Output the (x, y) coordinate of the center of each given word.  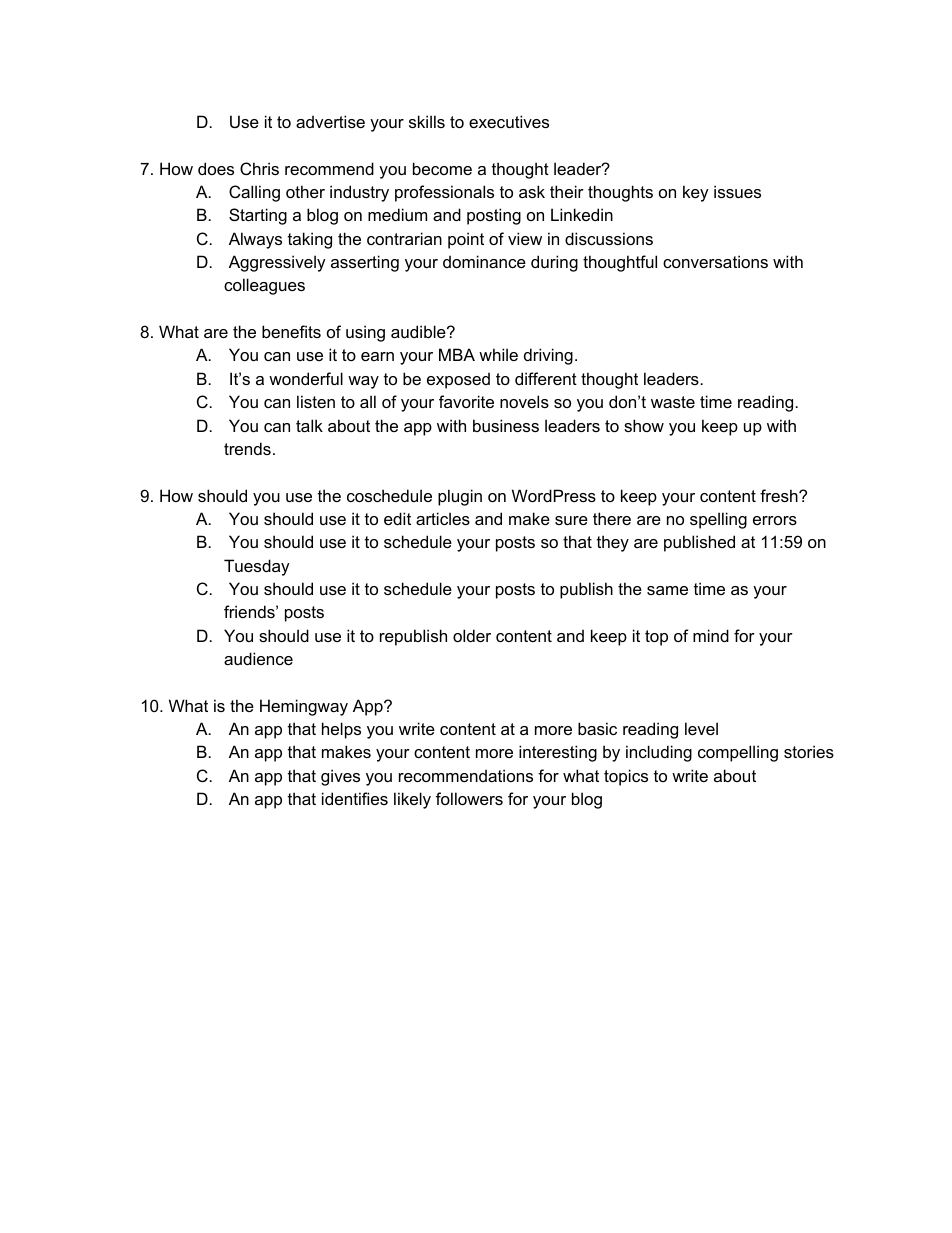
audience (258, 658)
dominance (484, 261)
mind (711, 635)
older (472, 635)
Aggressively (277, 263)
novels (524, 401)
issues (737, 191)
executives (509, 121)
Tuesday (257, 567)
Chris (259, 168)
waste (673, 402)
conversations (715, 261)
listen (316, 401)
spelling (718, 520)
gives (340, 777)
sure (571, 520)
